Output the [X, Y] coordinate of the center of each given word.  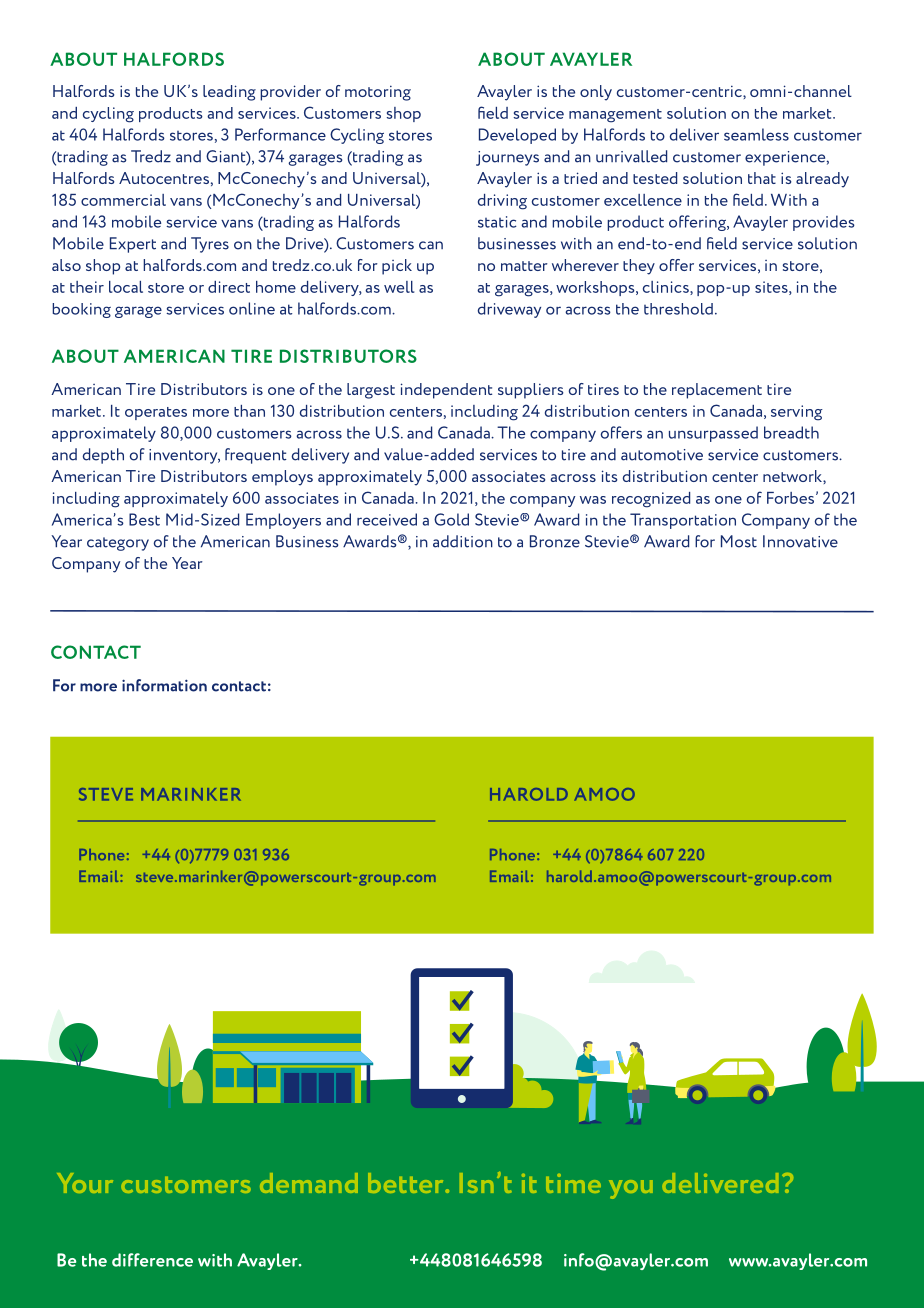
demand [309, 1183]
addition [463, 541]
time [573, 1183]
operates [156, 413]
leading [229, 93]
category [118, 544]
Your [85, 1183]
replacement [717, 391]
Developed [517, 136]
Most [739, 541]
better [407, 1183]
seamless [756, 134]
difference [152, 1260]
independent [446, 391]
